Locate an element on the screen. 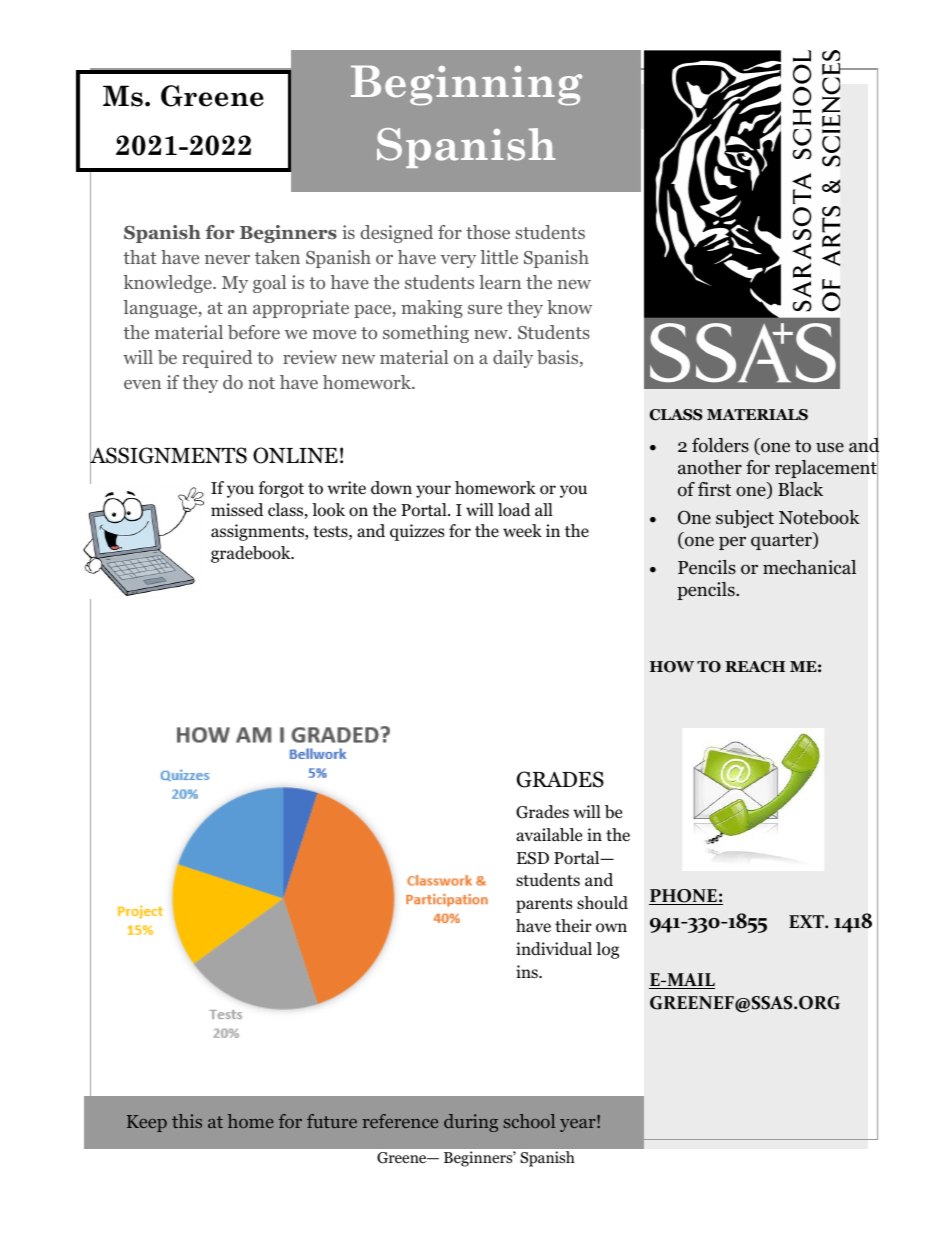  mechanical is located at coordinates (809, 567).
